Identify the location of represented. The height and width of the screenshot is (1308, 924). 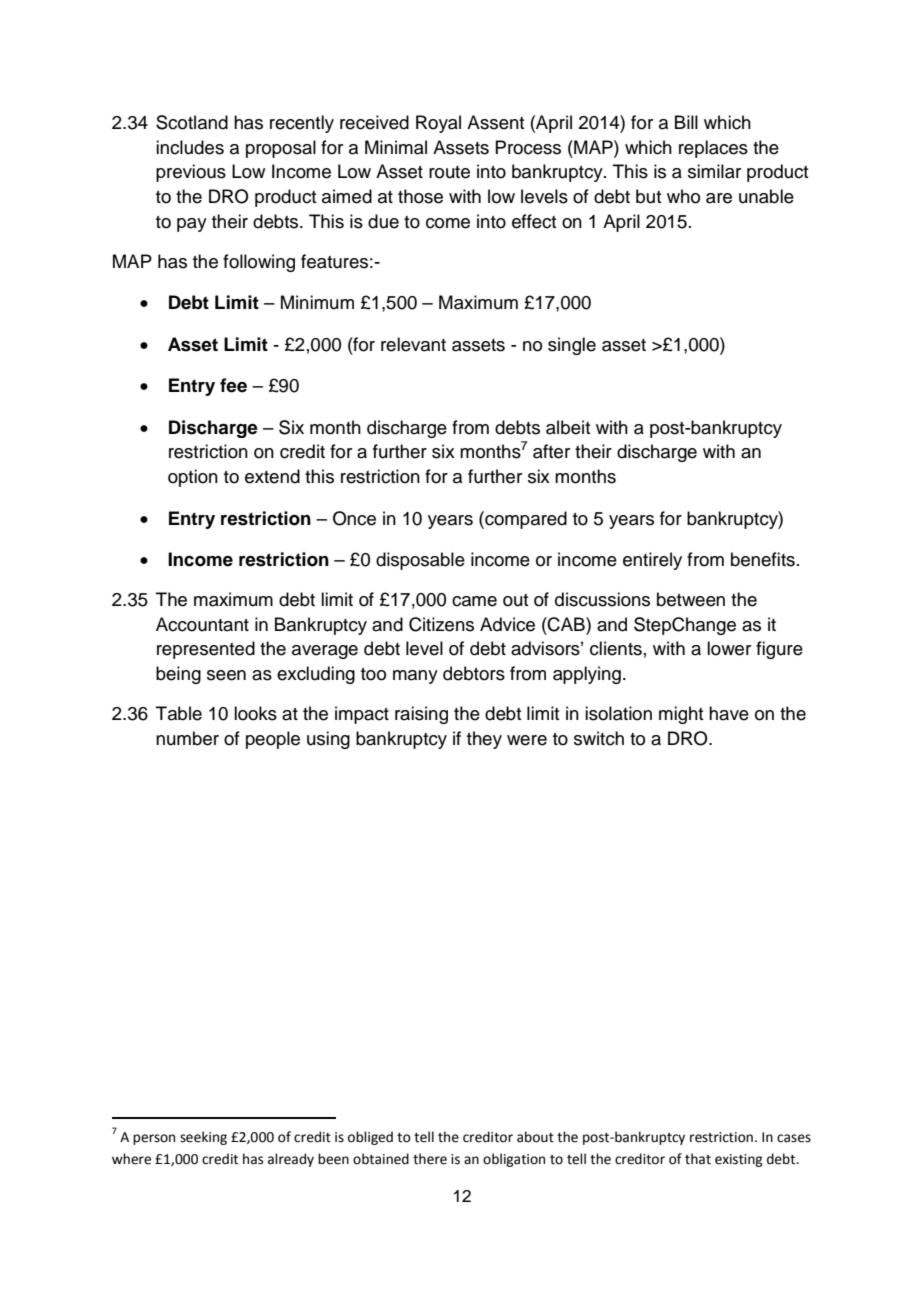
(206, 650).
